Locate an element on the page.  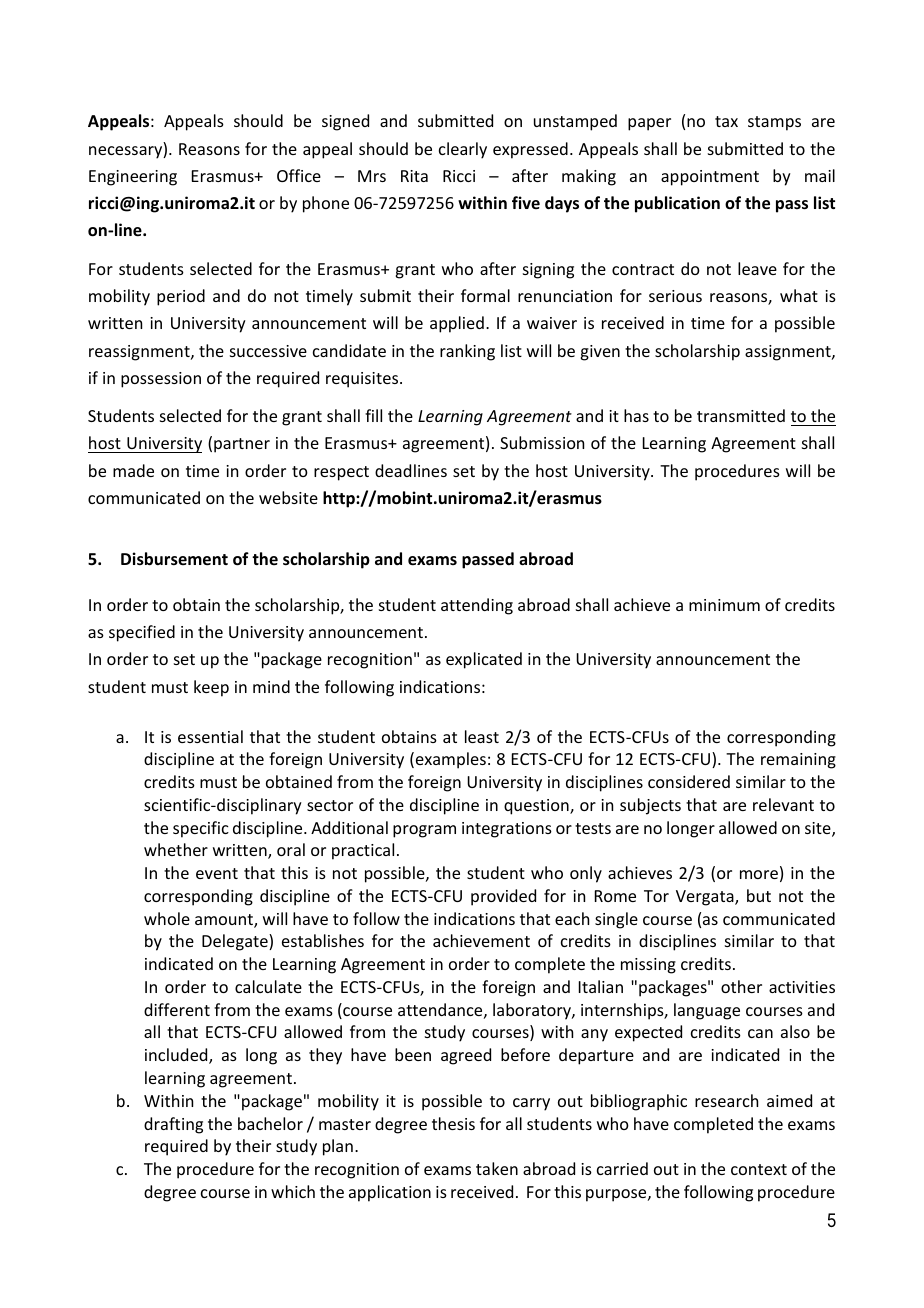
minimum is located at coordinates (724, 605).
